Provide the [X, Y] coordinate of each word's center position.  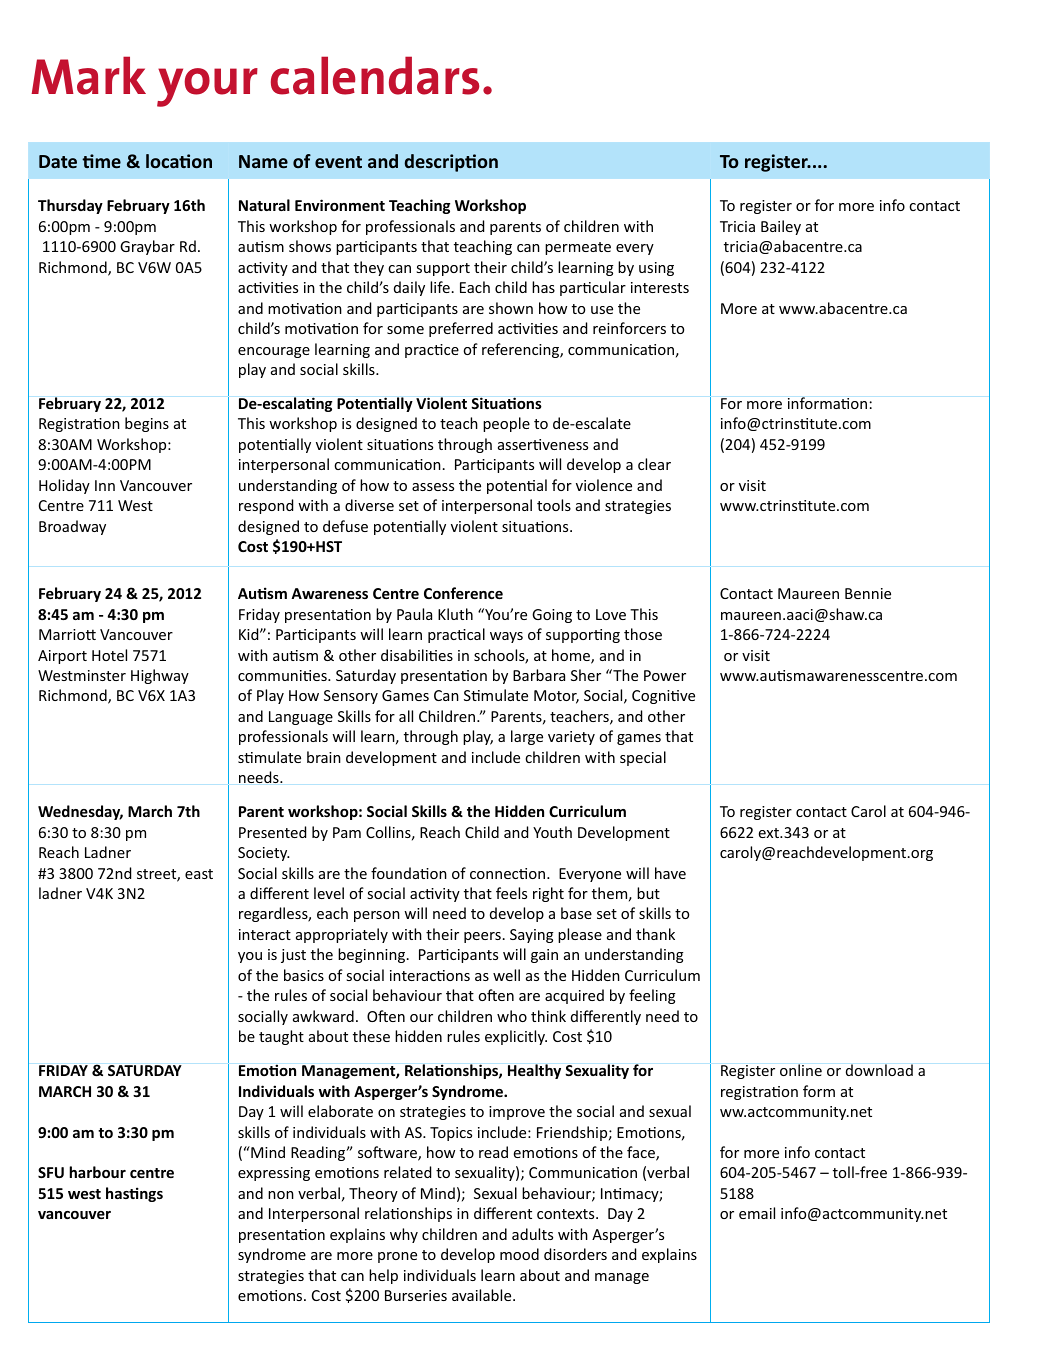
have [670, 873]
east [199, 874]
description [451, 163]
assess [433, 487]
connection [509, 873]
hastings [134, 1194]
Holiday [64, 486]
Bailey [781, 227]
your [207, 87]
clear [654, 464]
